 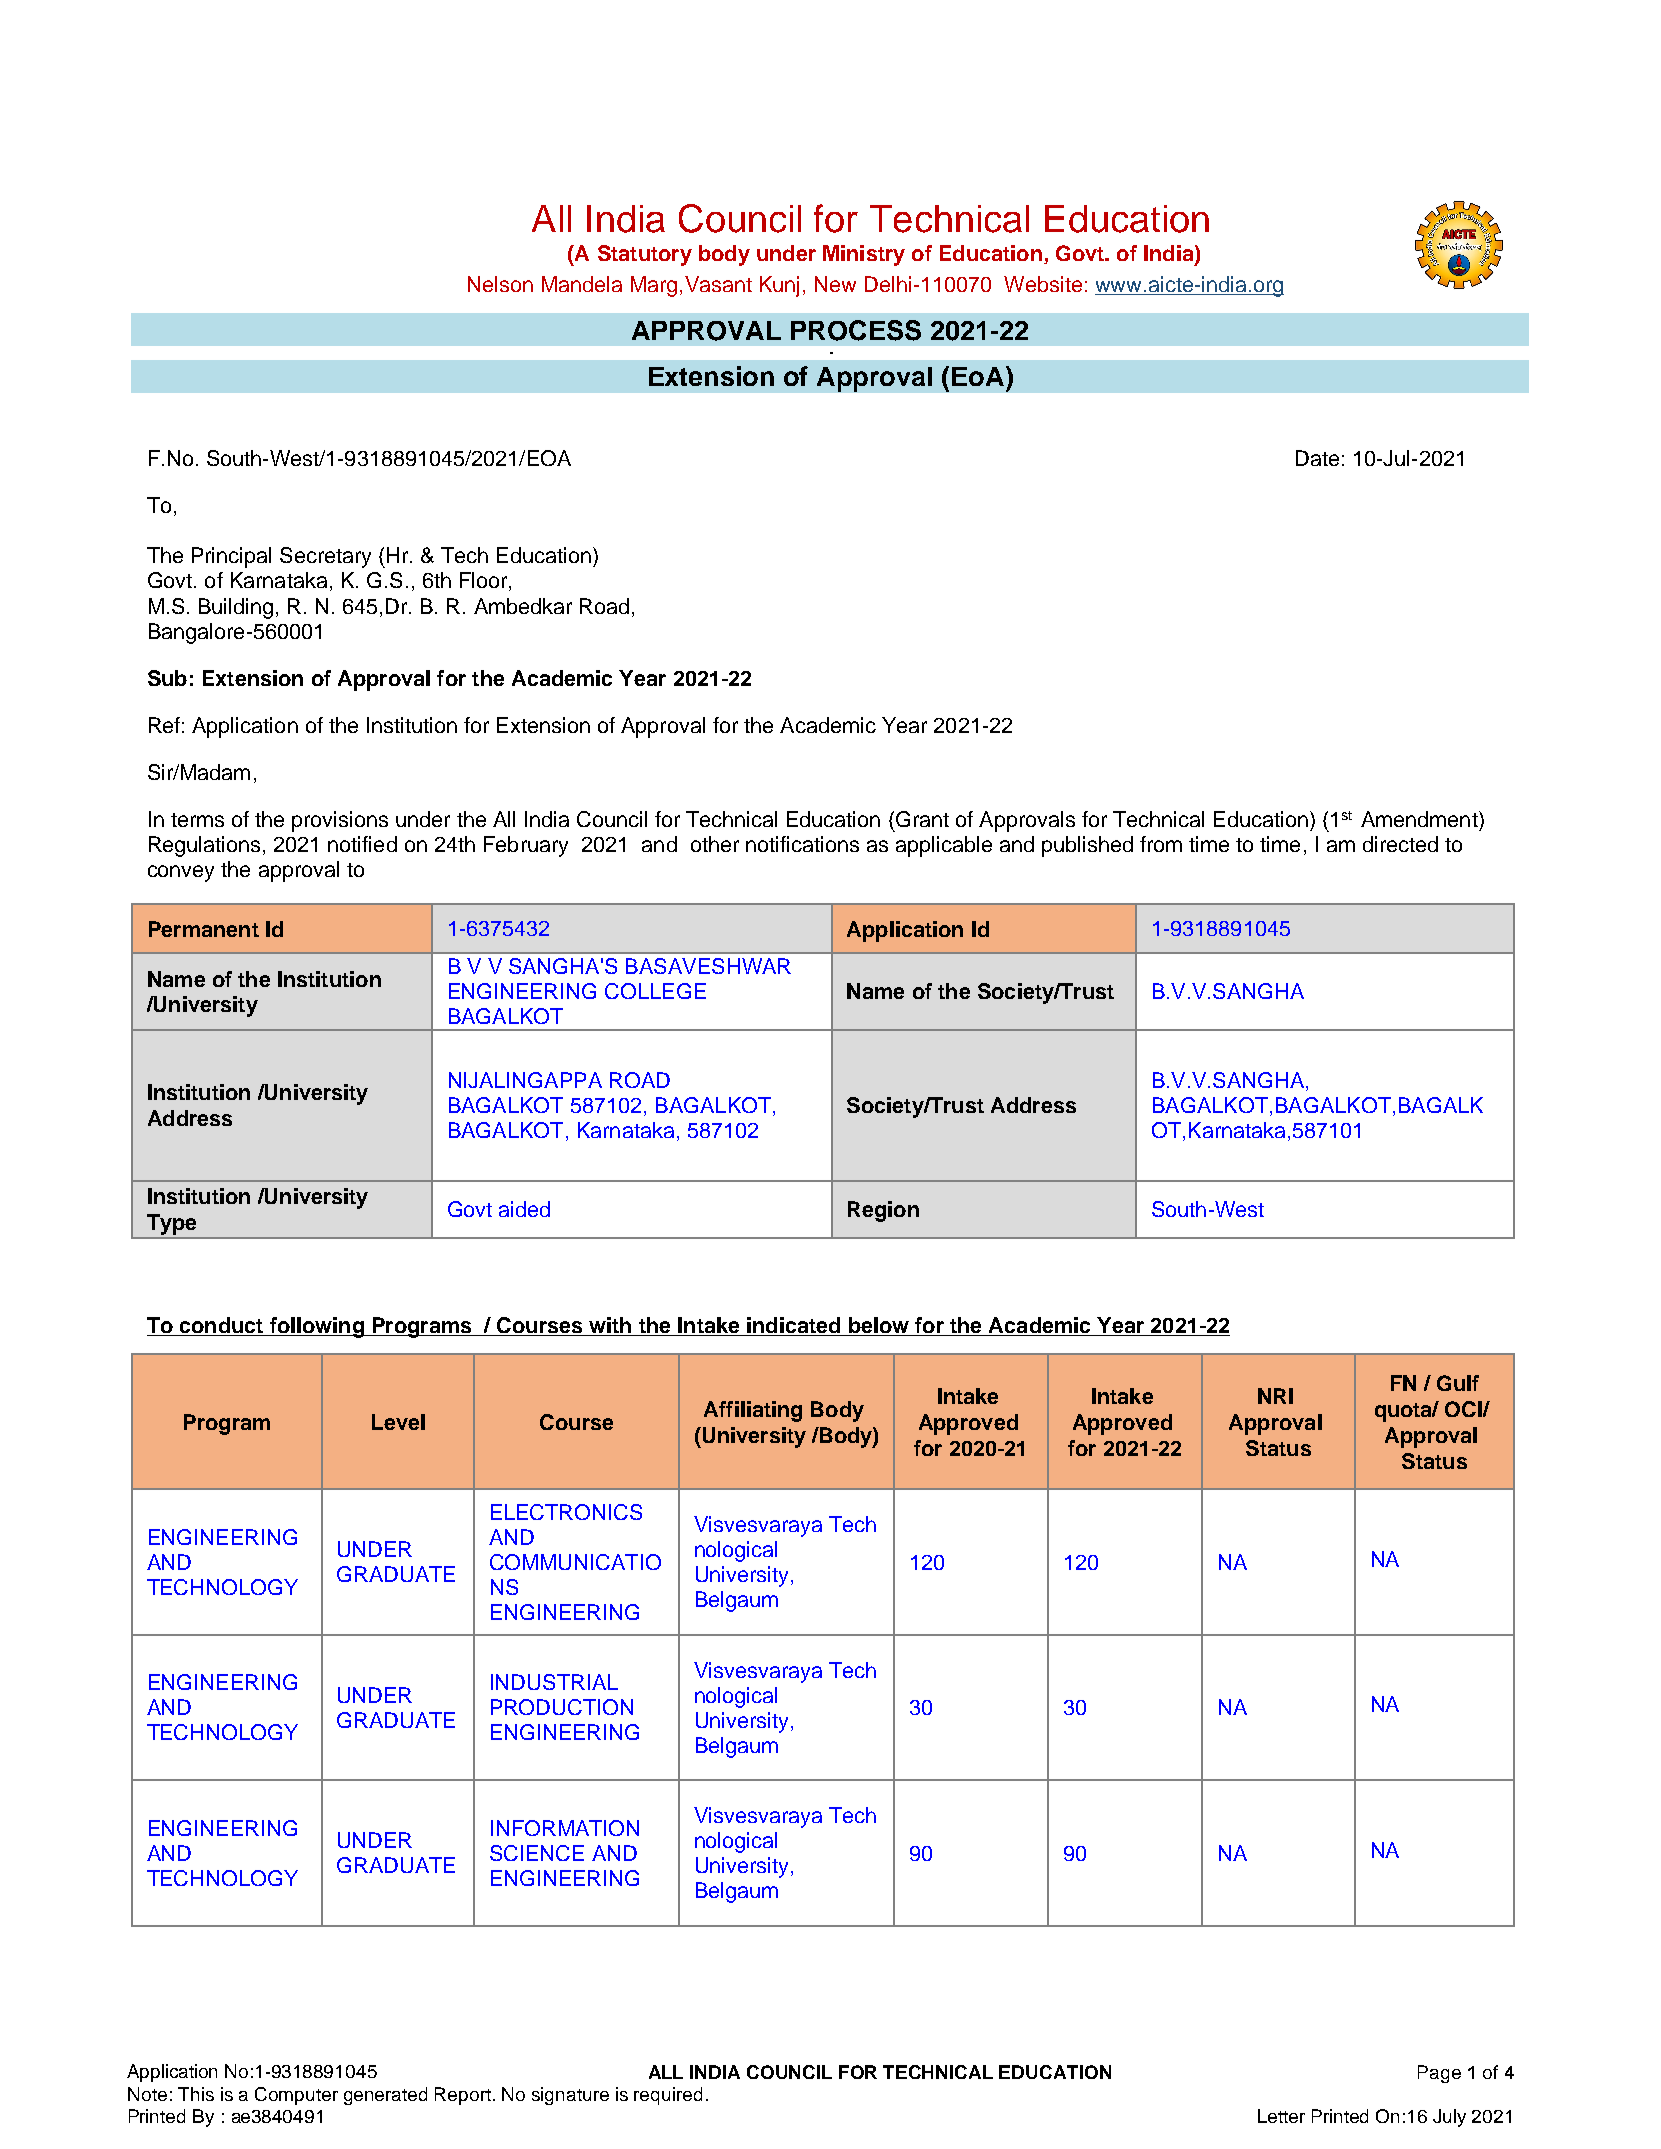 What do you see at coordinates (883, 1211) in the image?
I see `Region` at bounding box center [883, 1211].
